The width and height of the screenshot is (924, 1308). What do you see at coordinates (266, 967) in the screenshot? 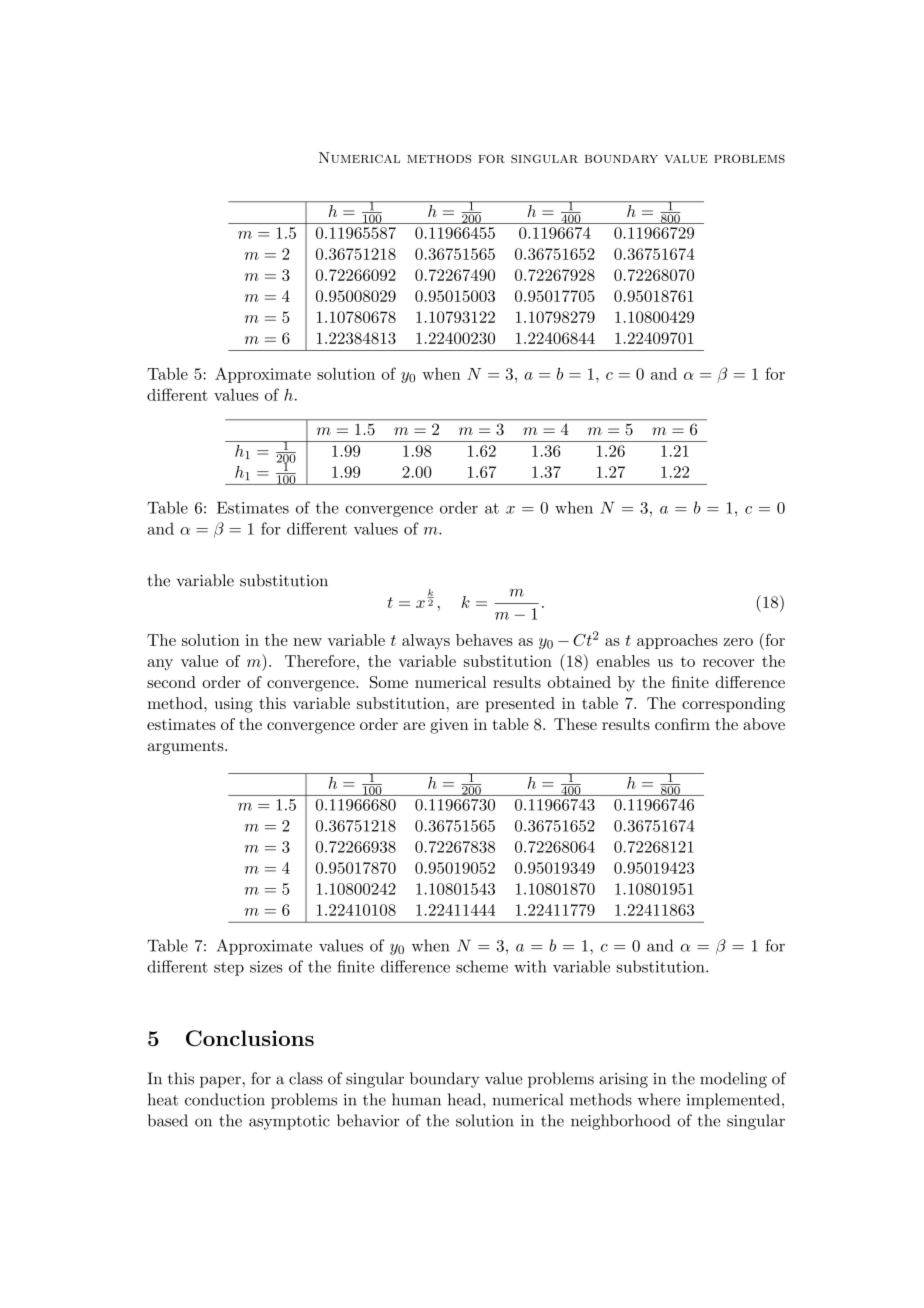
I see `sizes` at bounding box center [266, 967].
